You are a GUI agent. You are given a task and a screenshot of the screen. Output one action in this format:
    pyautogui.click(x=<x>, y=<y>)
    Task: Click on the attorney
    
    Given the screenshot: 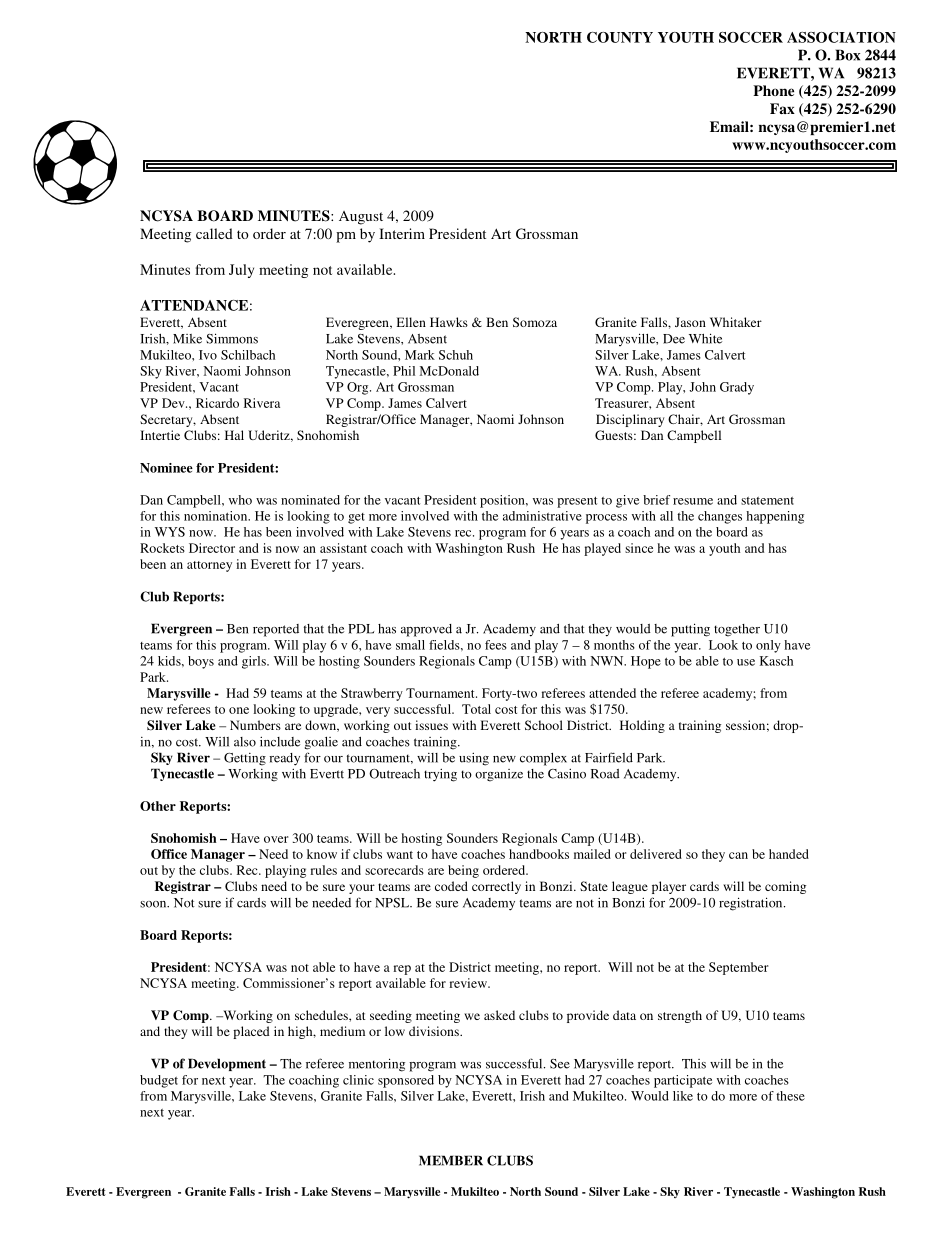 What is the action you would take?
    pyautogui.click(x=209, y=566)
